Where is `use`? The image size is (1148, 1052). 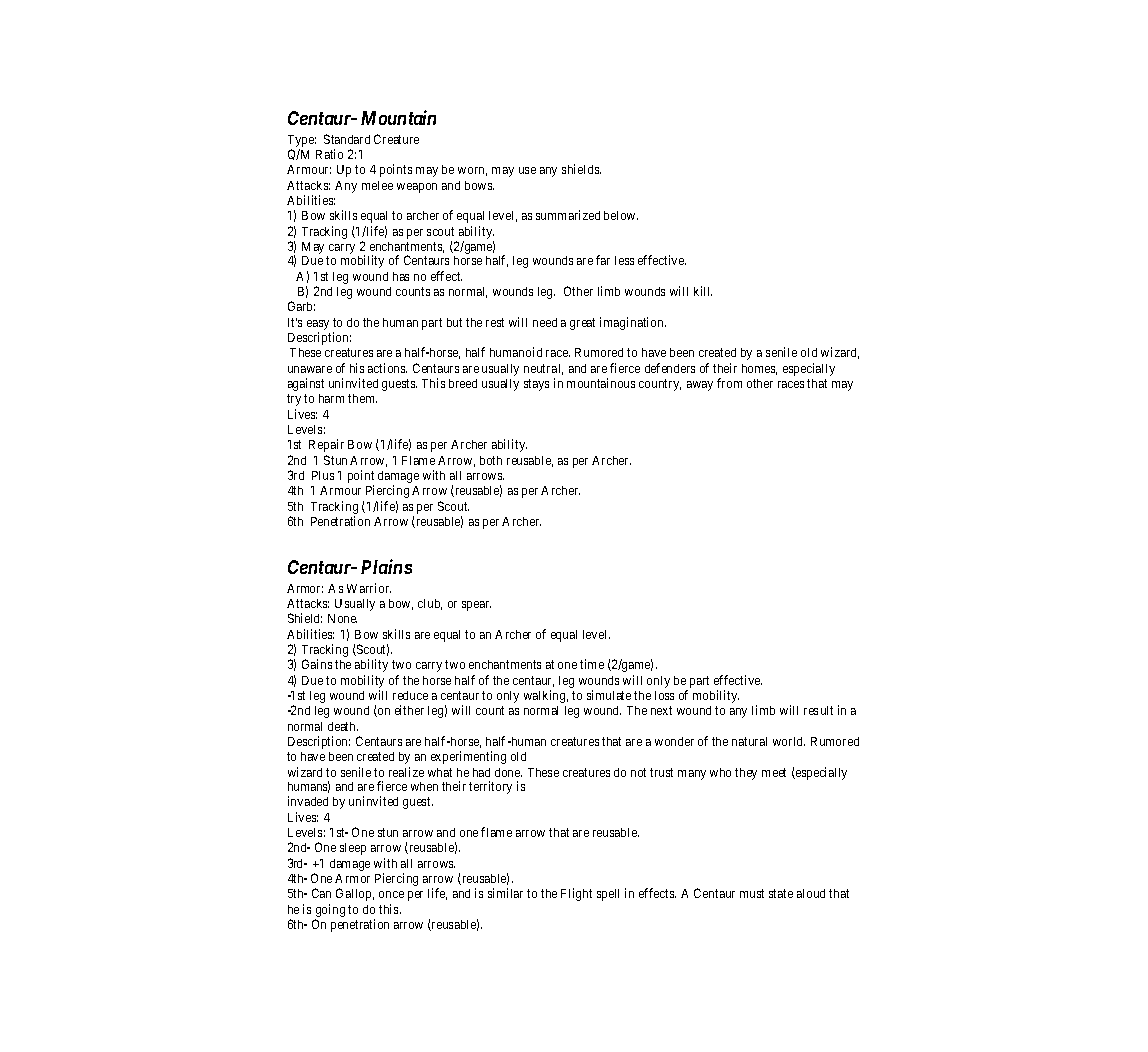 use is located at coordinates (527, 170).
